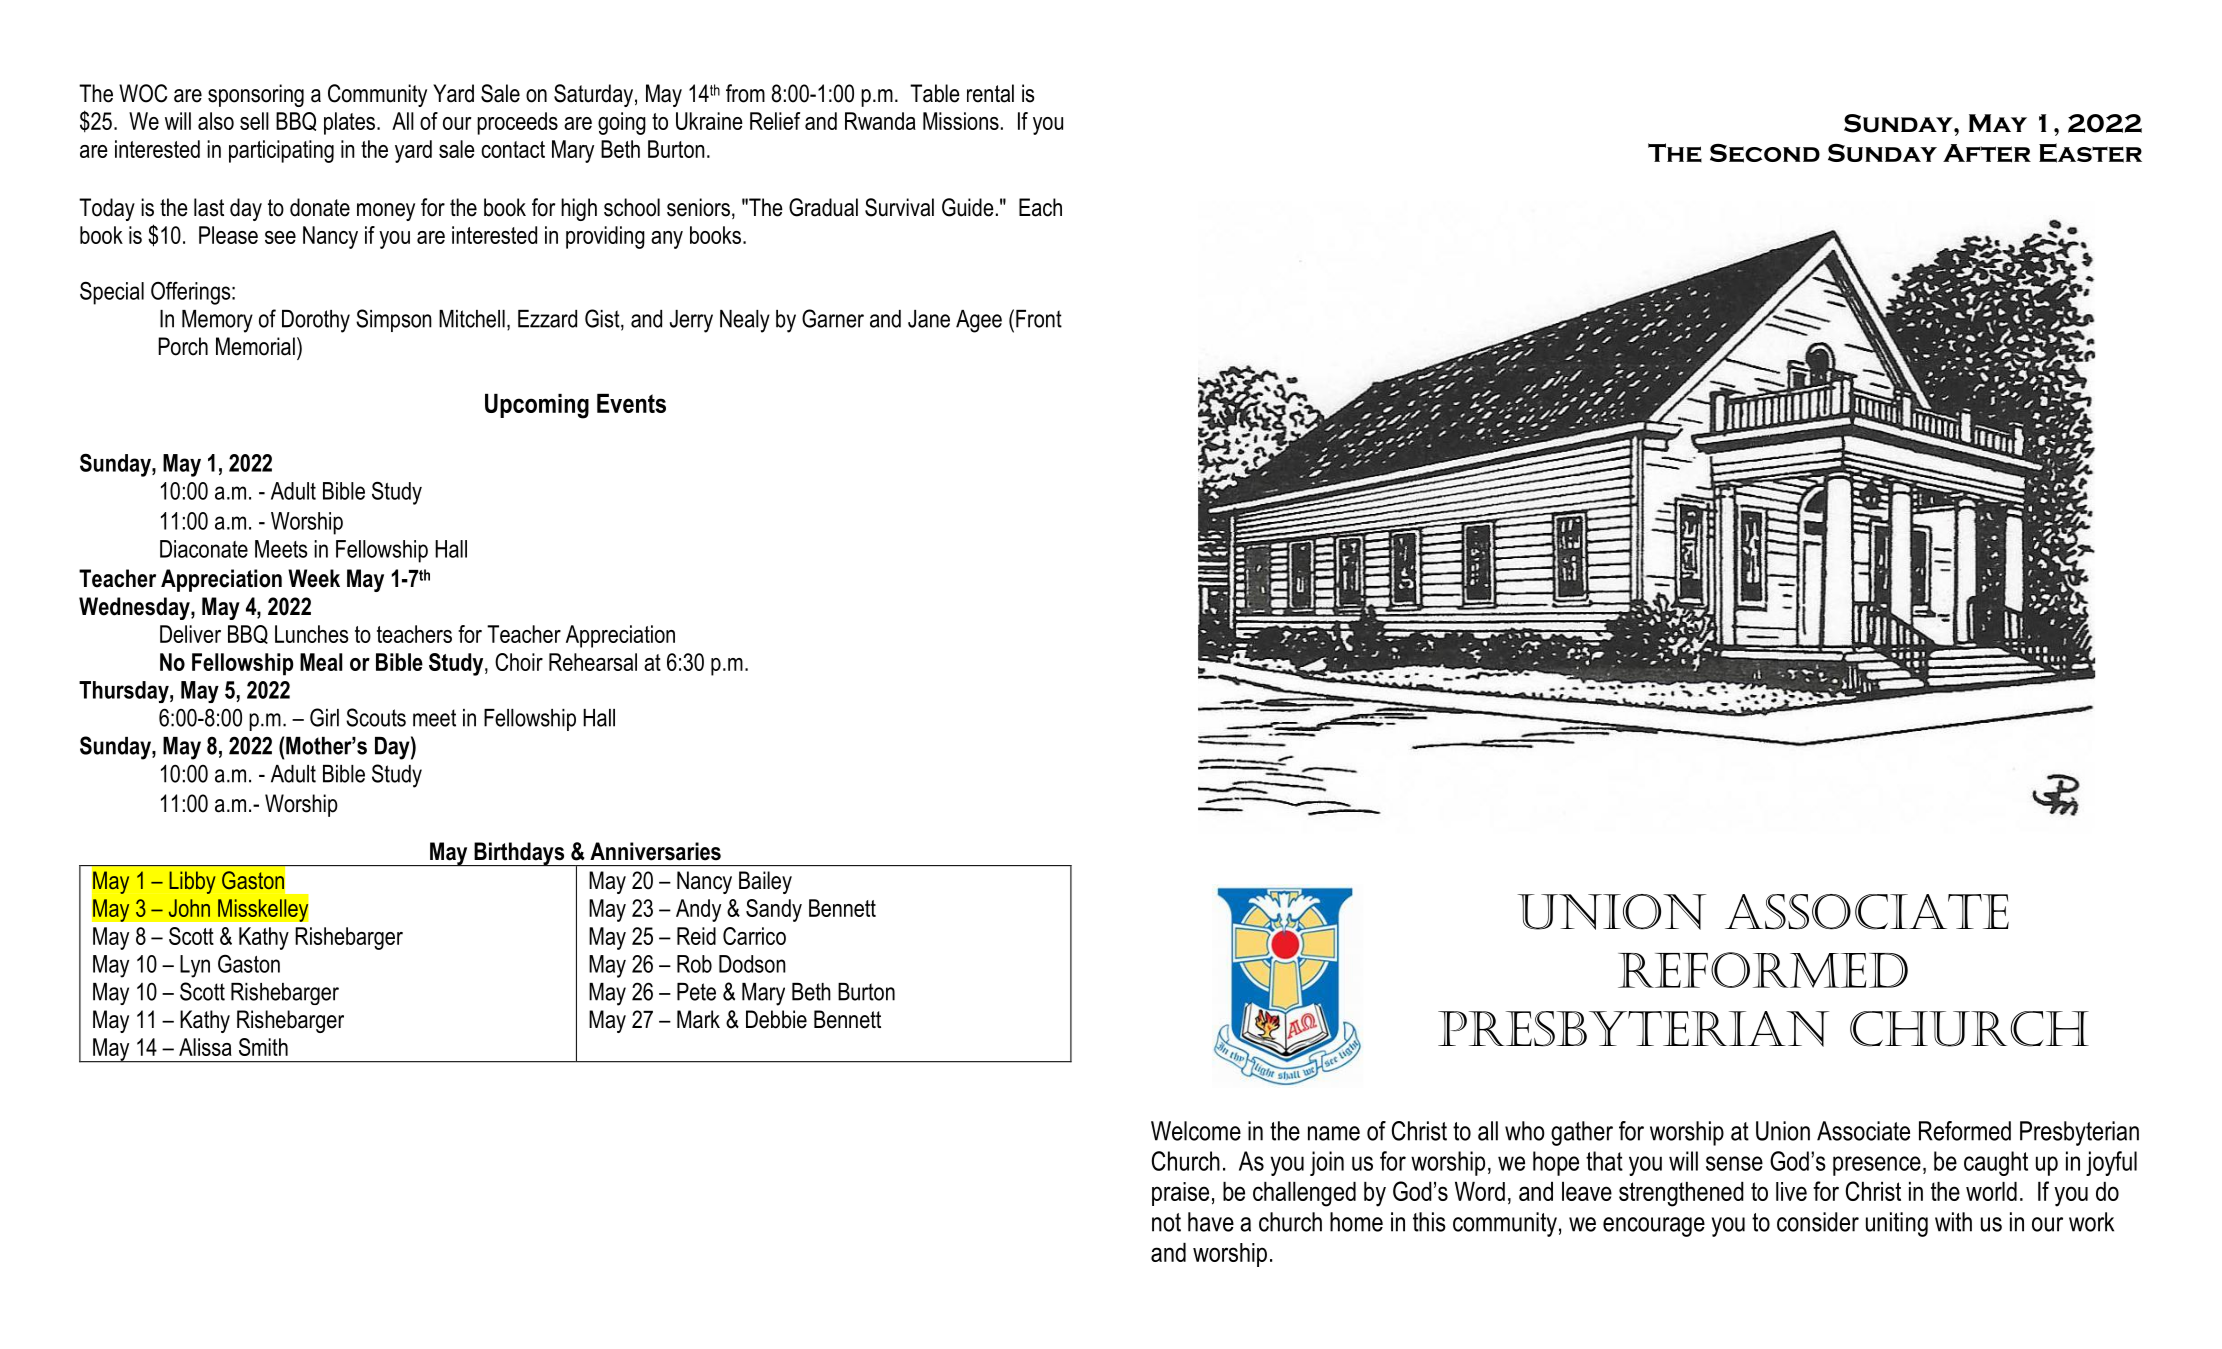  I want to click on plates, so click(349, 123).
